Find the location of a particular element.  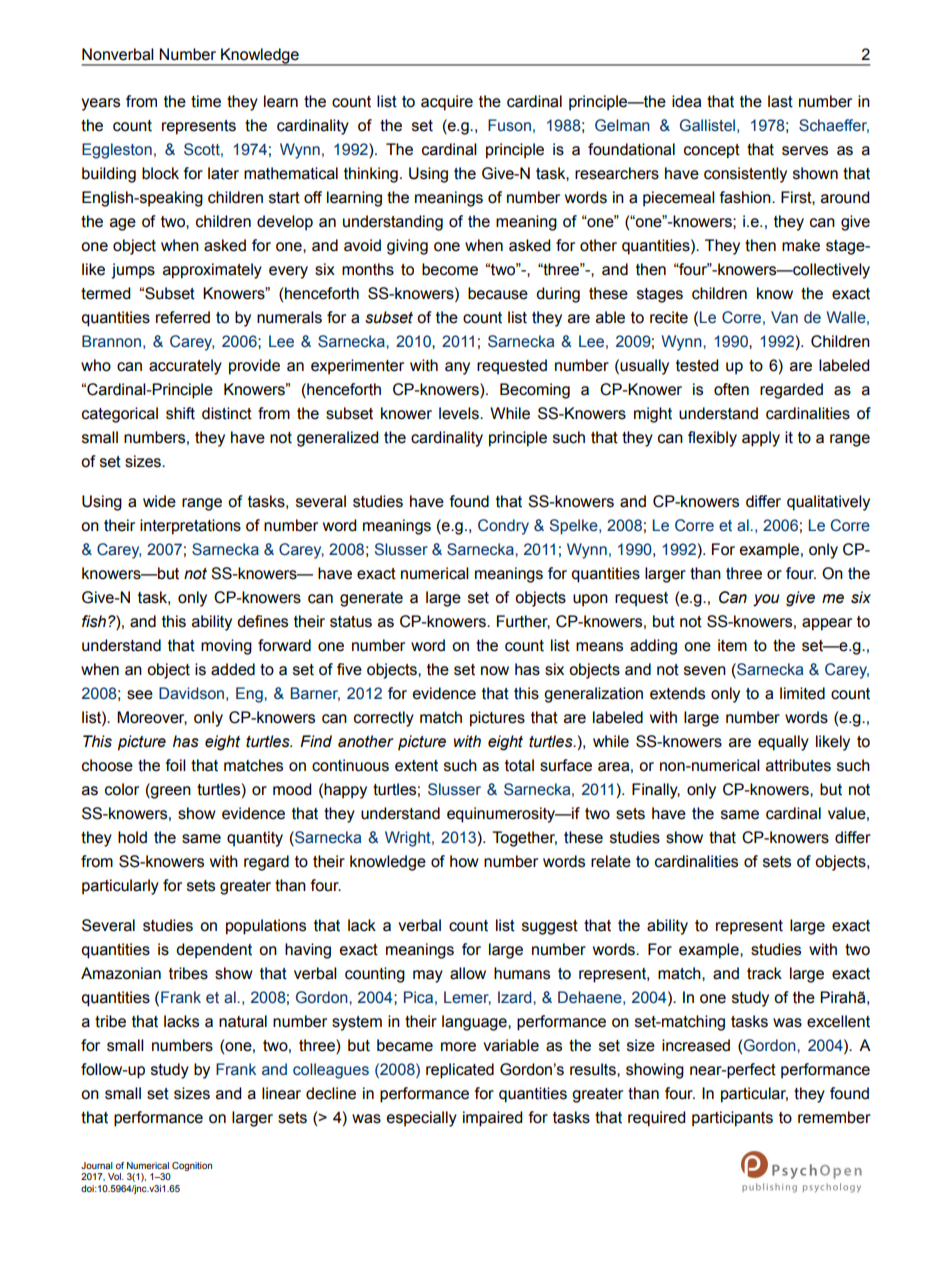

wide is located at coordinates (159, 501).
